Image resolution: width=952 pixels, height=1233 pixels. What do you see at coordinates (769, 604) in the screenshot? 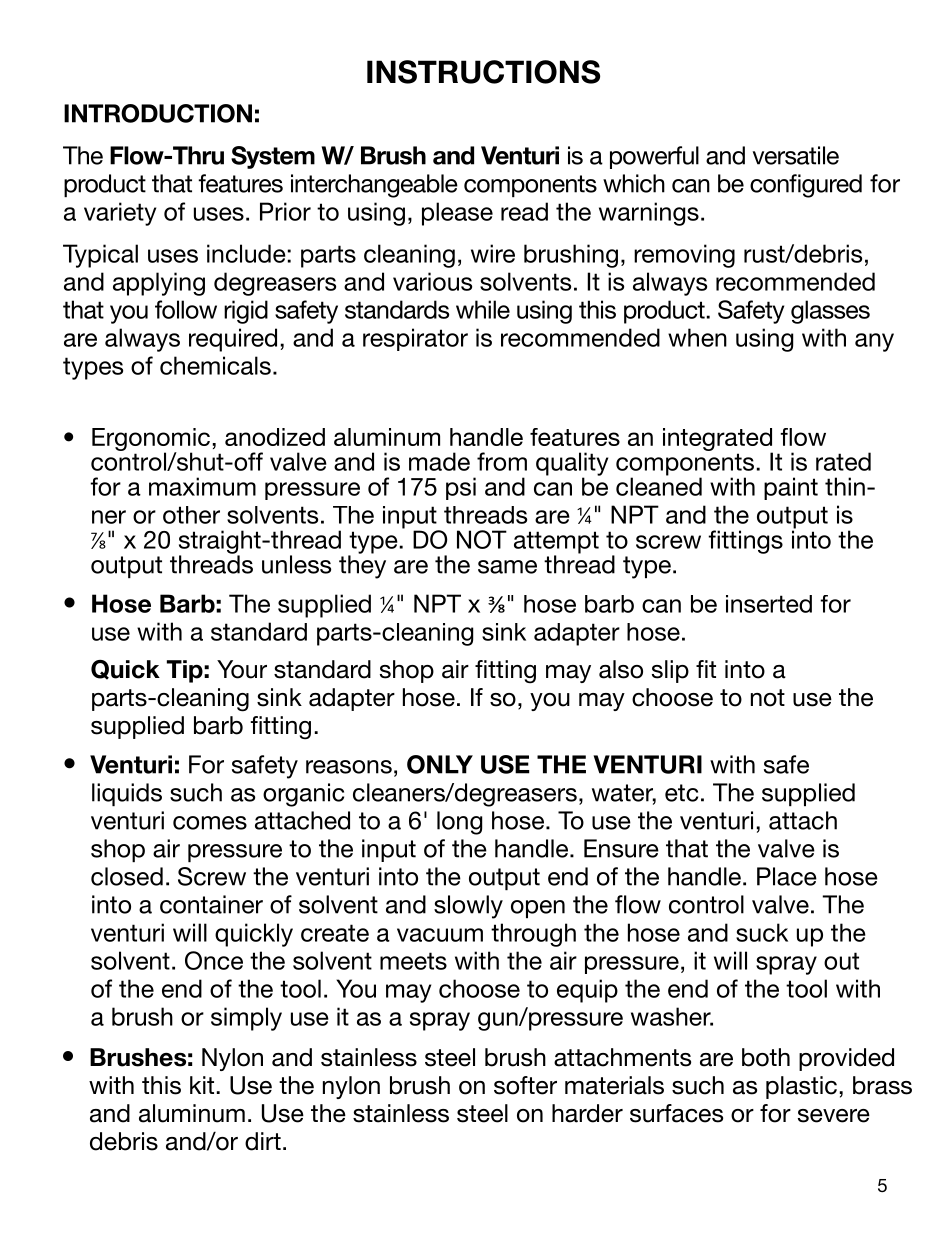
I see `inserted` at bounding box center [769, 604].
